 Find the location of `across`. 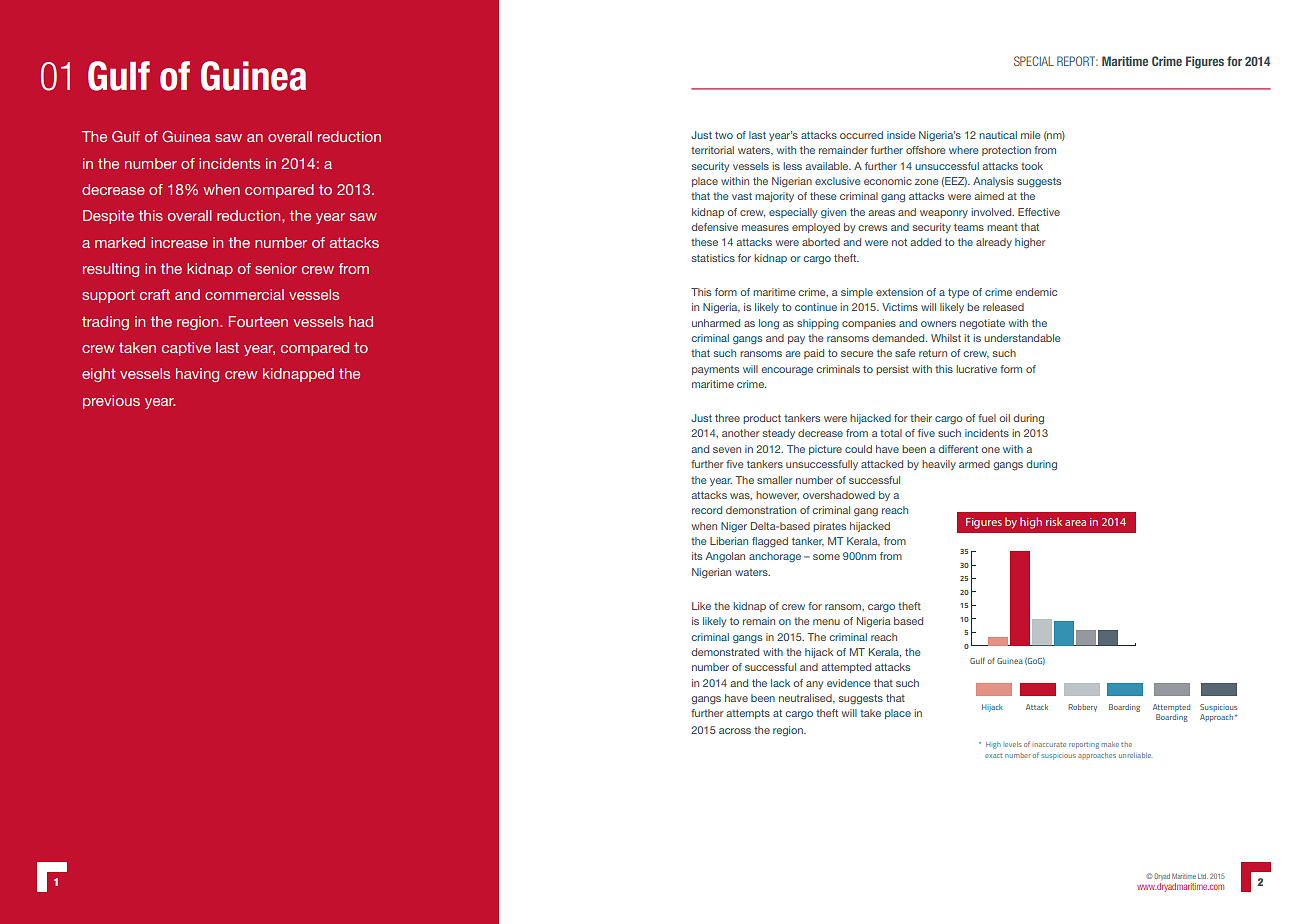

across is located at coordinates (735, 731).
